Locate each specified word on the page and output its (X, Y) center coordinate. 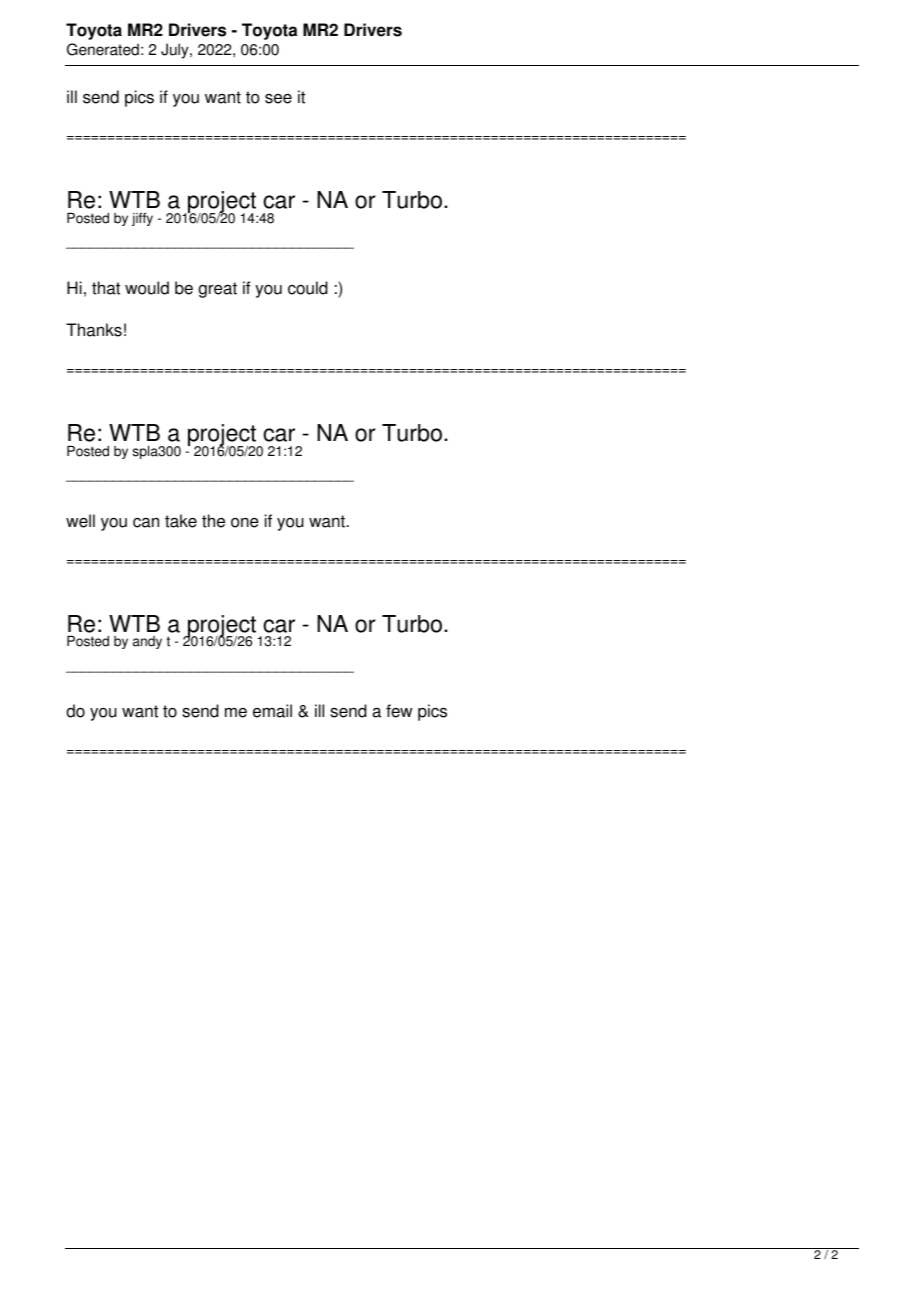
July (176, 51)
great (217, 290)
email (272, 711)
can (146, 523)
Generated (103, 49)
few (399, 711)
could (308, 288)
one (245, 523)
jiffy (142, 219)
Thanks (94, 330)
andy (147, 642)
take (181, 521)
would (147, 288)
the (213, 521)
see (278, 99)
